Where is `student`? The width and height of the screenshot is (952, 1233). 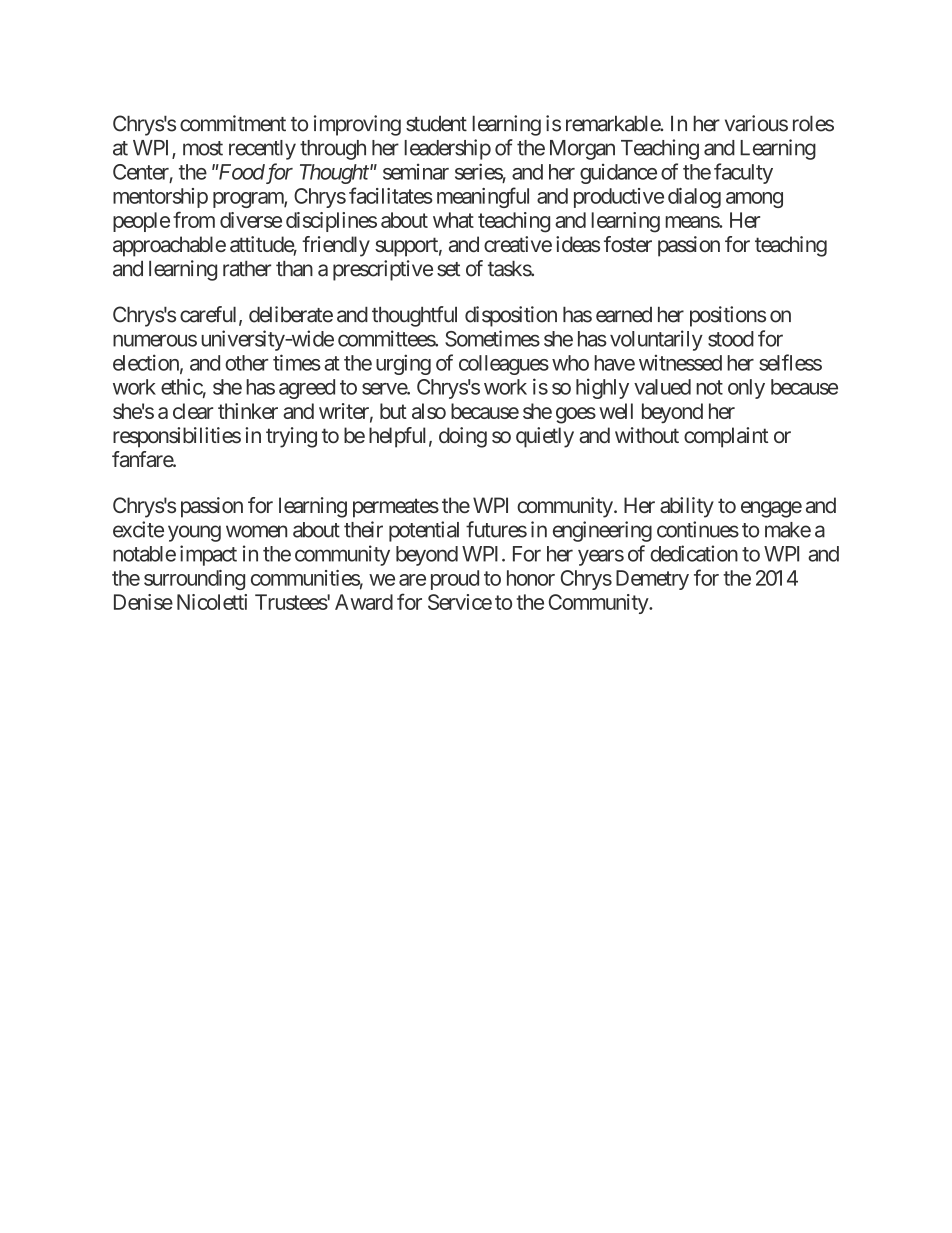 student is located at coordinates (436, 124).
